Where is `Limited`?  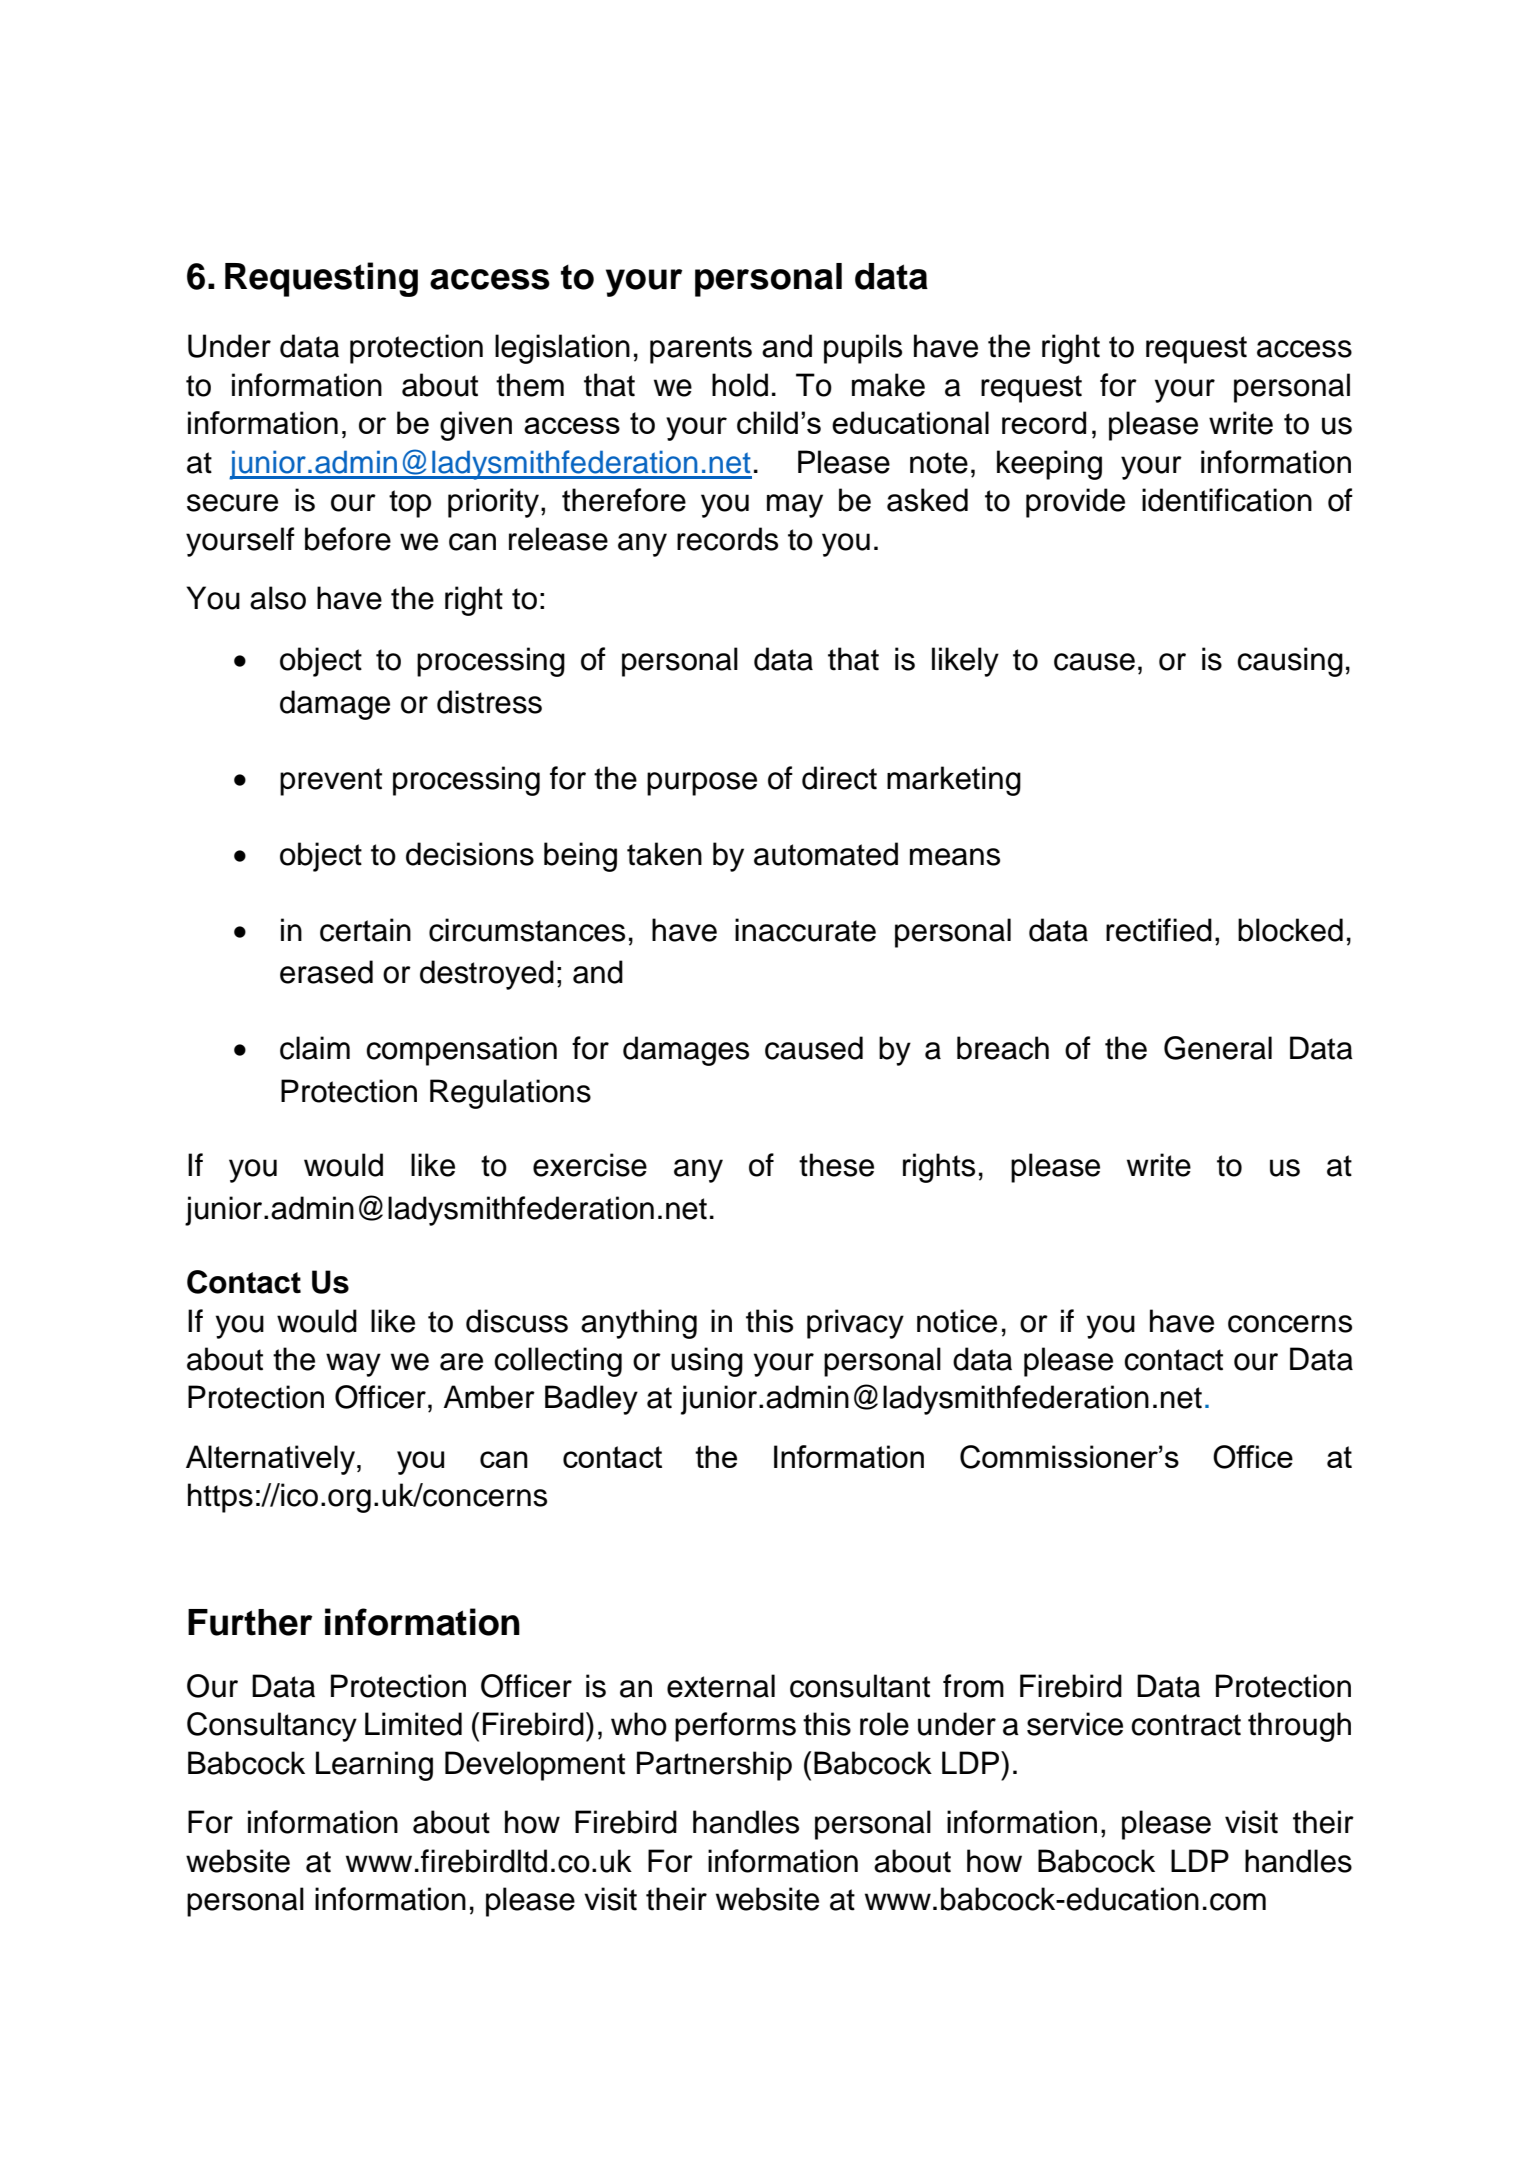
Limited is located at coordinates (413, 1724).
